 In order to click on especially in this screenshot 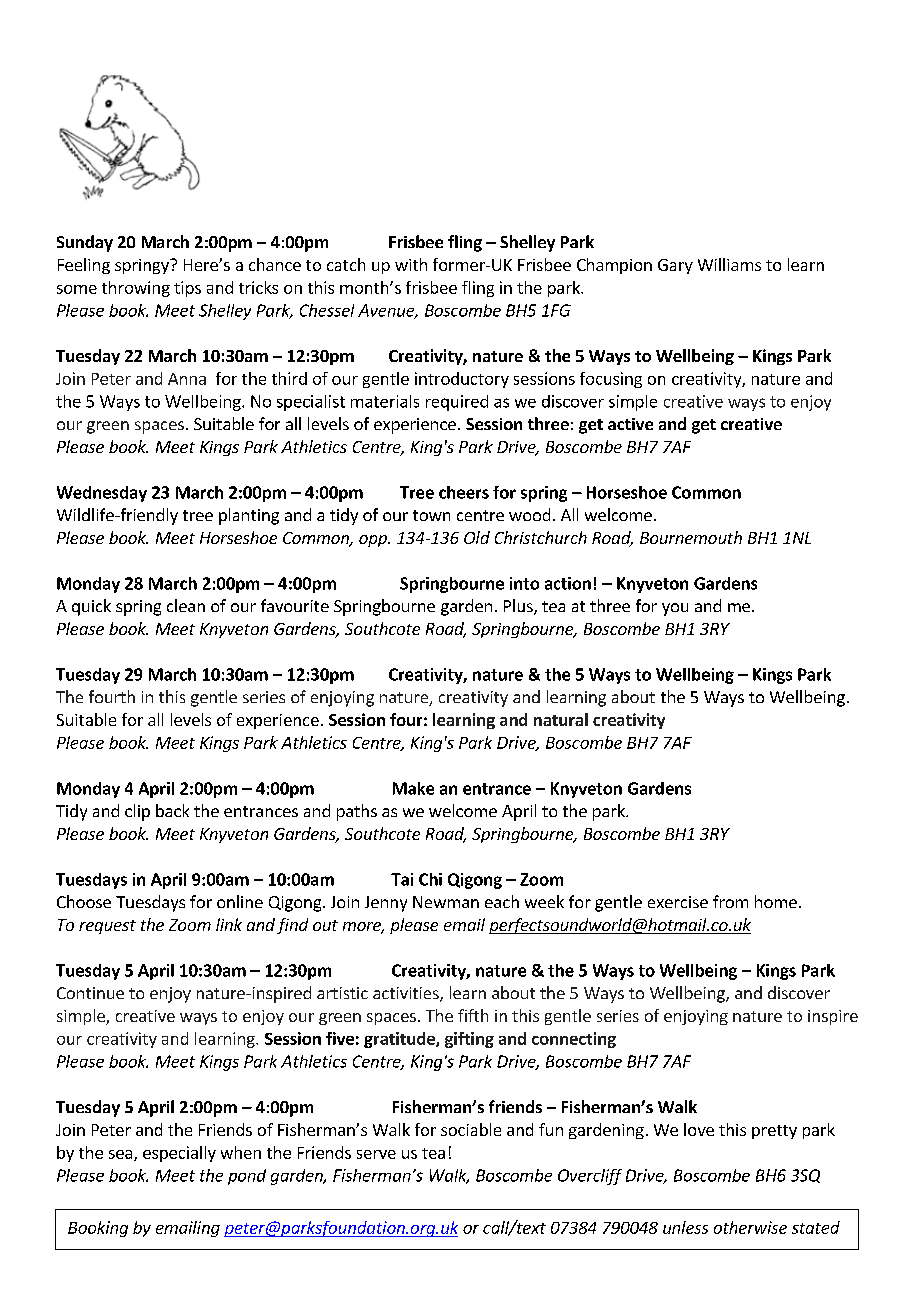, I will do `click(179, 1154)`.
